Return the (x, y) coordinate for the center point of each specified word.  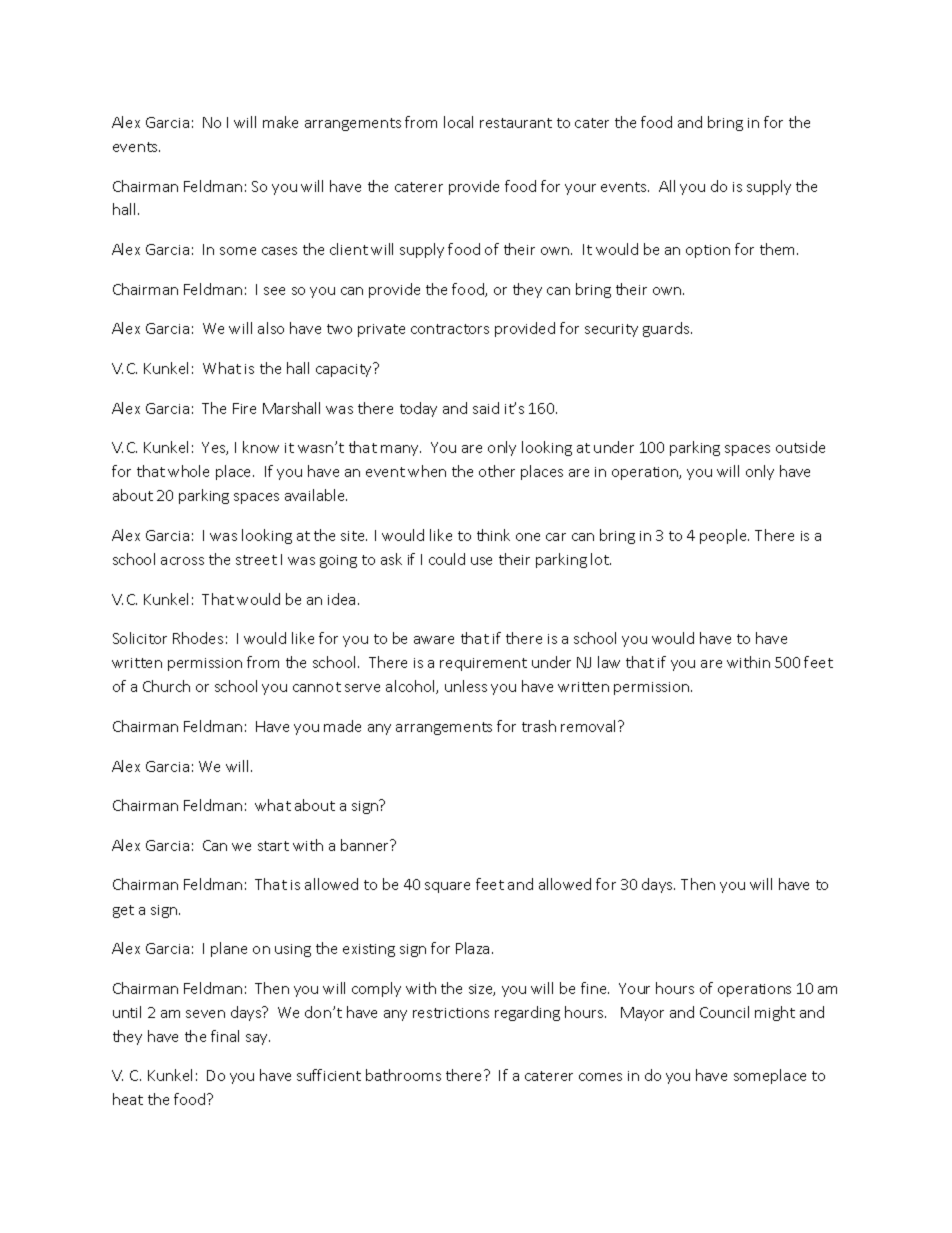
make (280, 122)
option (708, 251)
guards (667, 329)
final (225, 1036)
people (724, 536)
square (447, 887)
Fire (244, 408)
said (486, 408)
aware (434, 640)
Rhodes (198, 638)
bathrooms (403, 1075)
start (273, 846)
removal (590, 726)
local (458, 122)
